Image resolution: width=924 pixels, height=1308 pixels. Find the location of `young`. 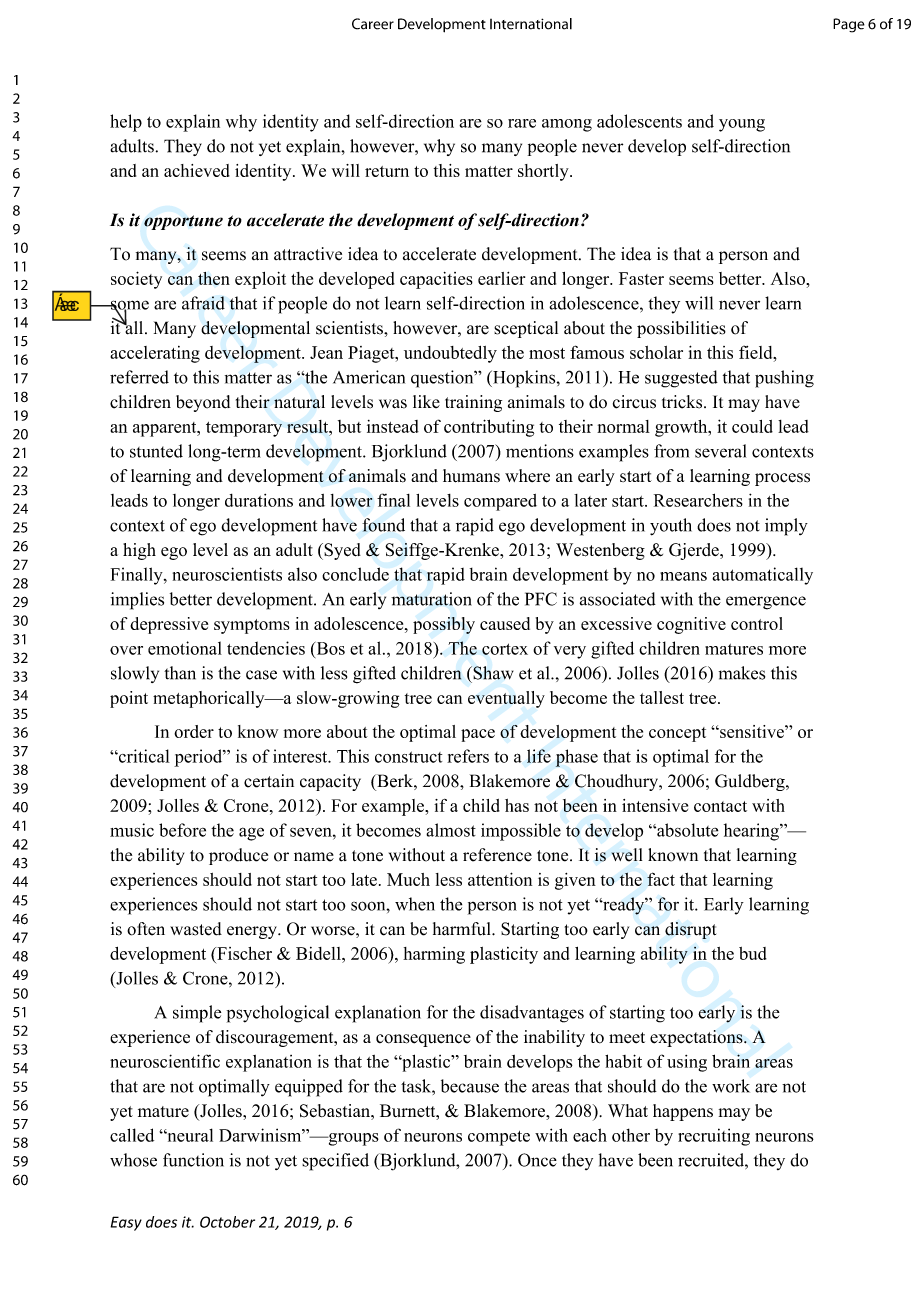

young is located at coordinates (742, 125).
